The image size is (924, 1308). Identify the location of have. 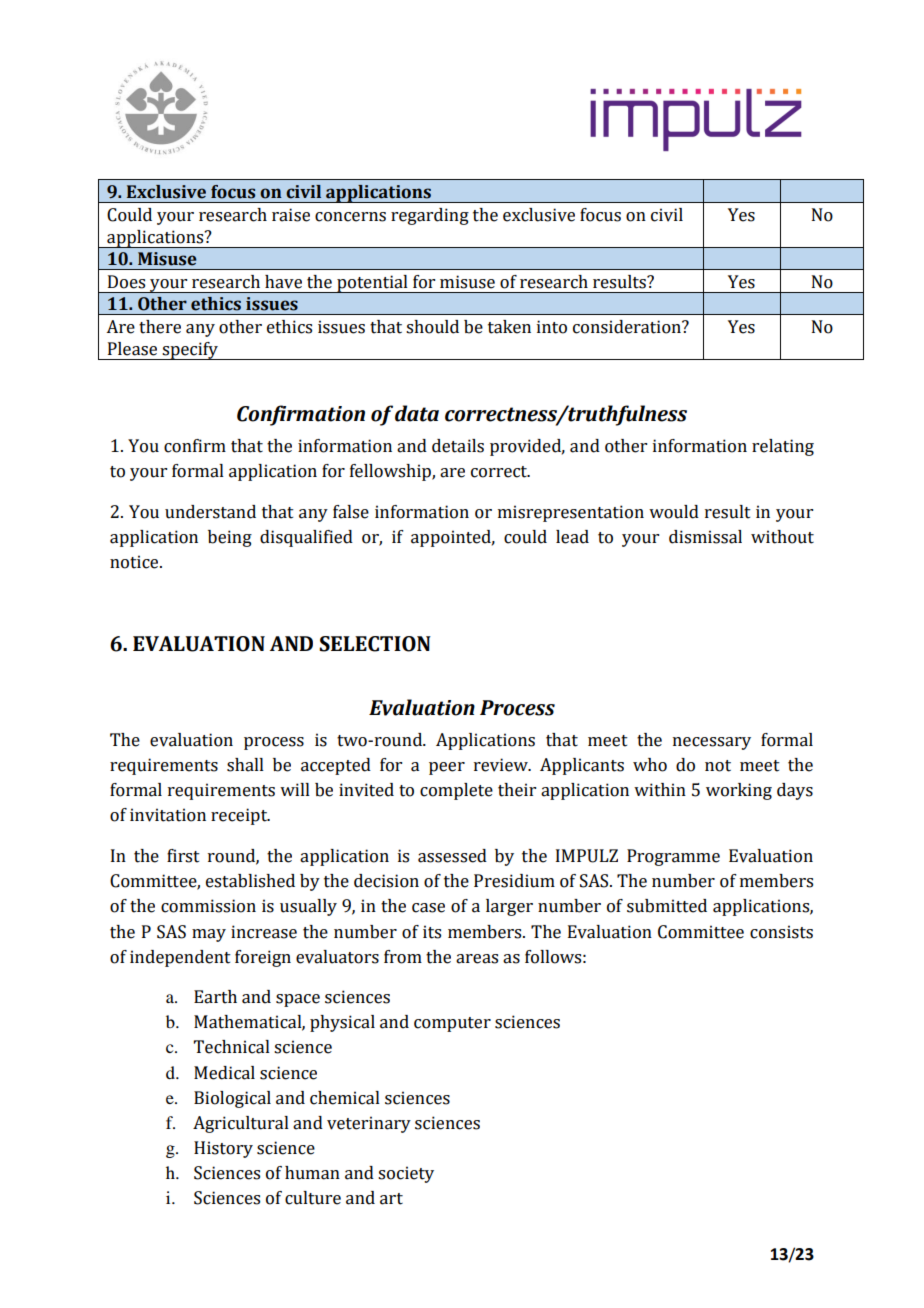
(283, 282).
